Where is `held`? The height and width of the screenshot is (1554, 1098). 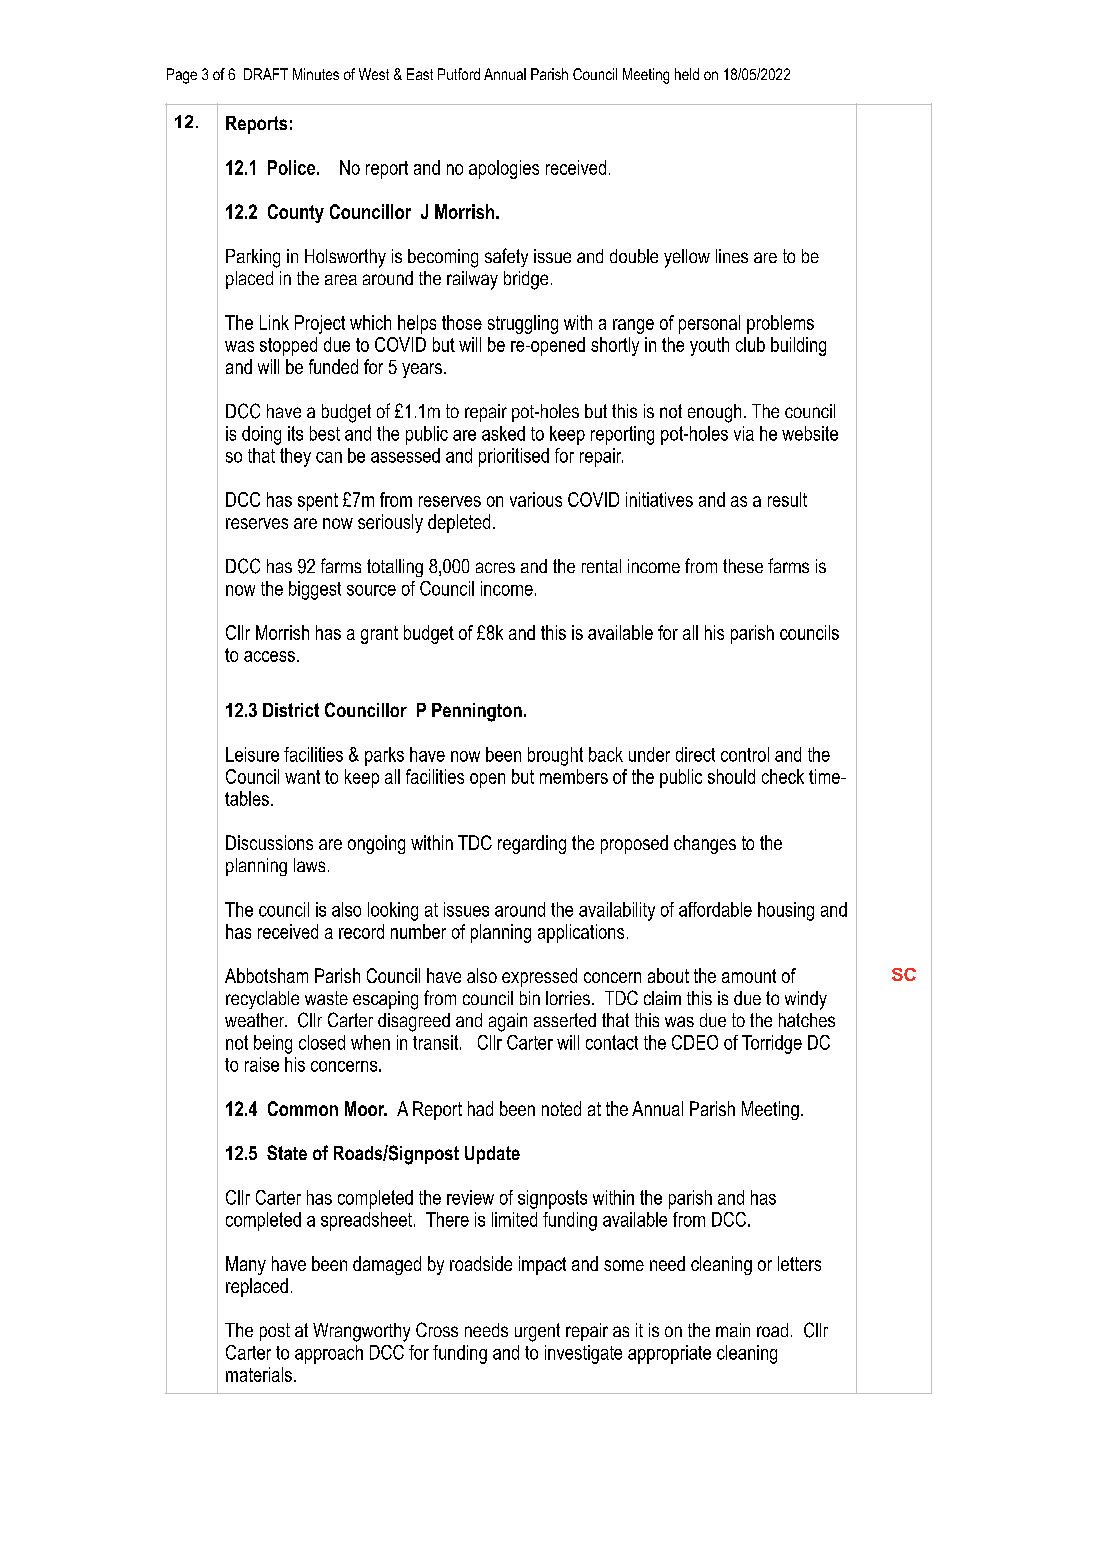 held is located at coordinates (687, 74).
